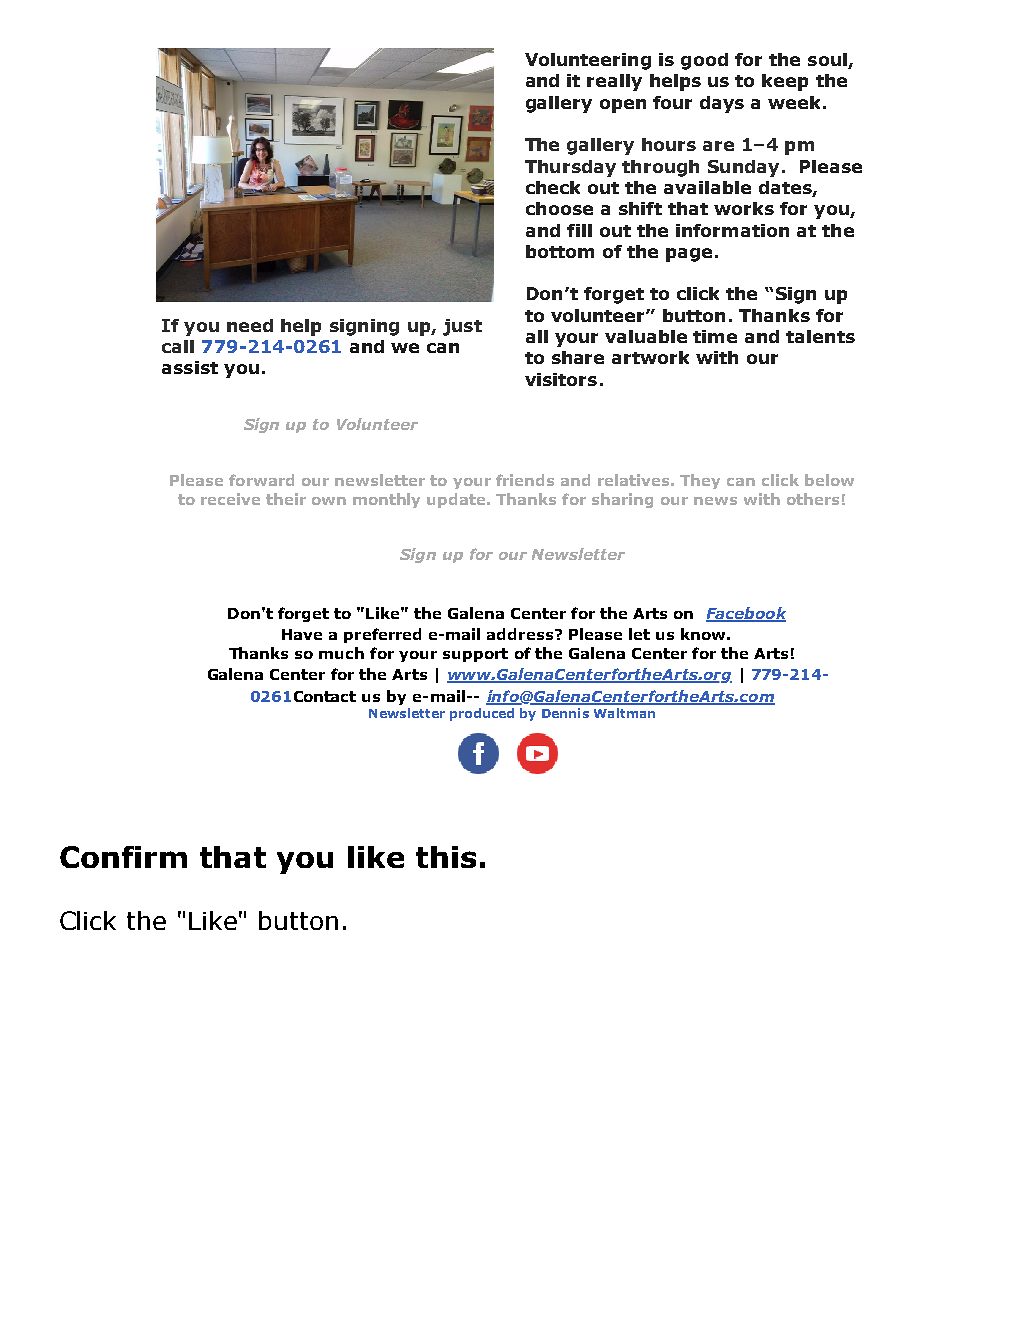 The width and height of the screenshot is (1023, 1324). I want to click on this, so click(446, 857).
